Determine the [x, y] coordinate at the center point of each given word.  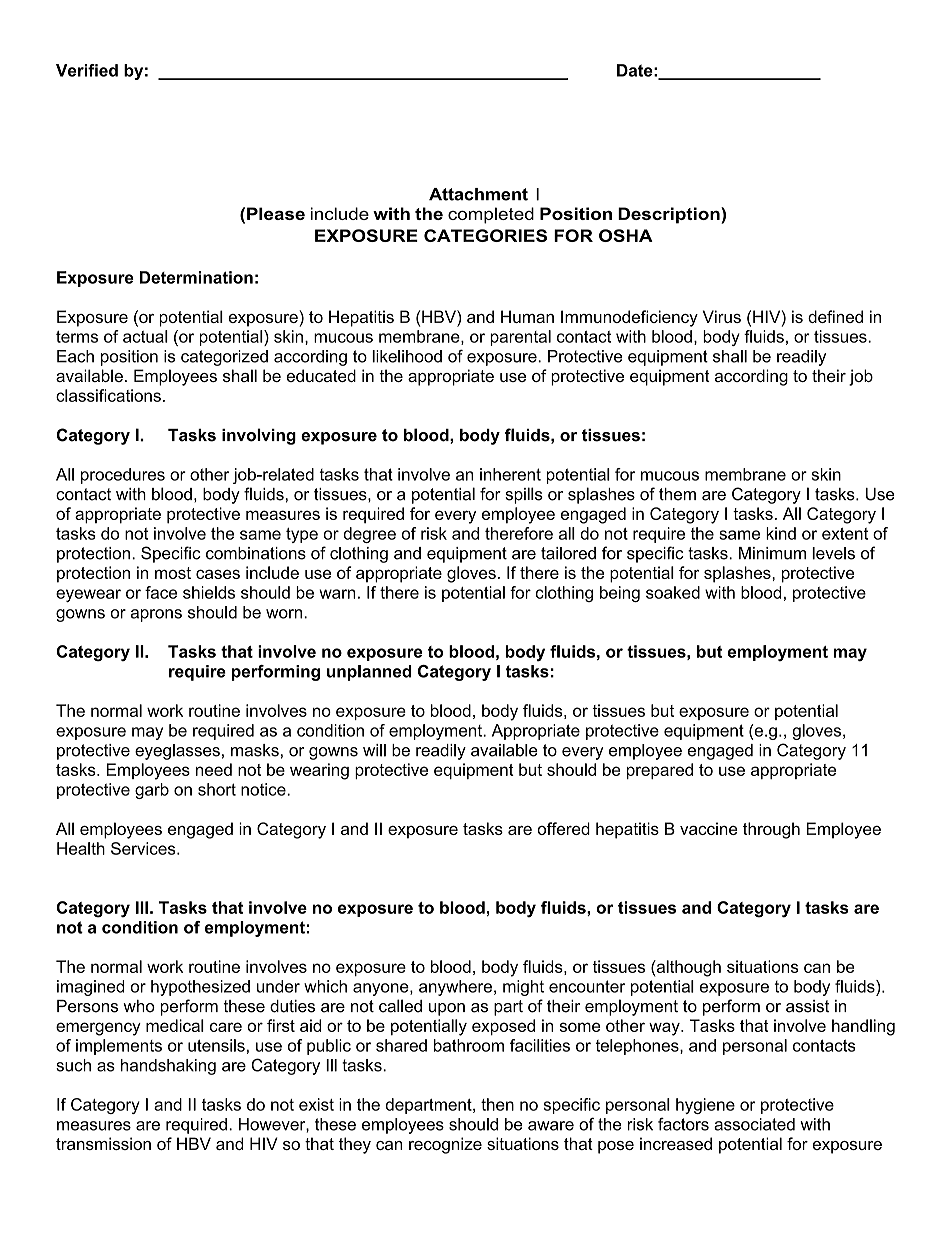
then [497, 1104]
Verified [87, 70]
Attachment [478, 194]
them [677, 494]
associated [754, 1124]
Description [670, 215]
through [771, 830]
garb [152, 791]
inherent [510, 474]
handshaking [168, 1067]
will [374, 750]
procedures [123, 476]
